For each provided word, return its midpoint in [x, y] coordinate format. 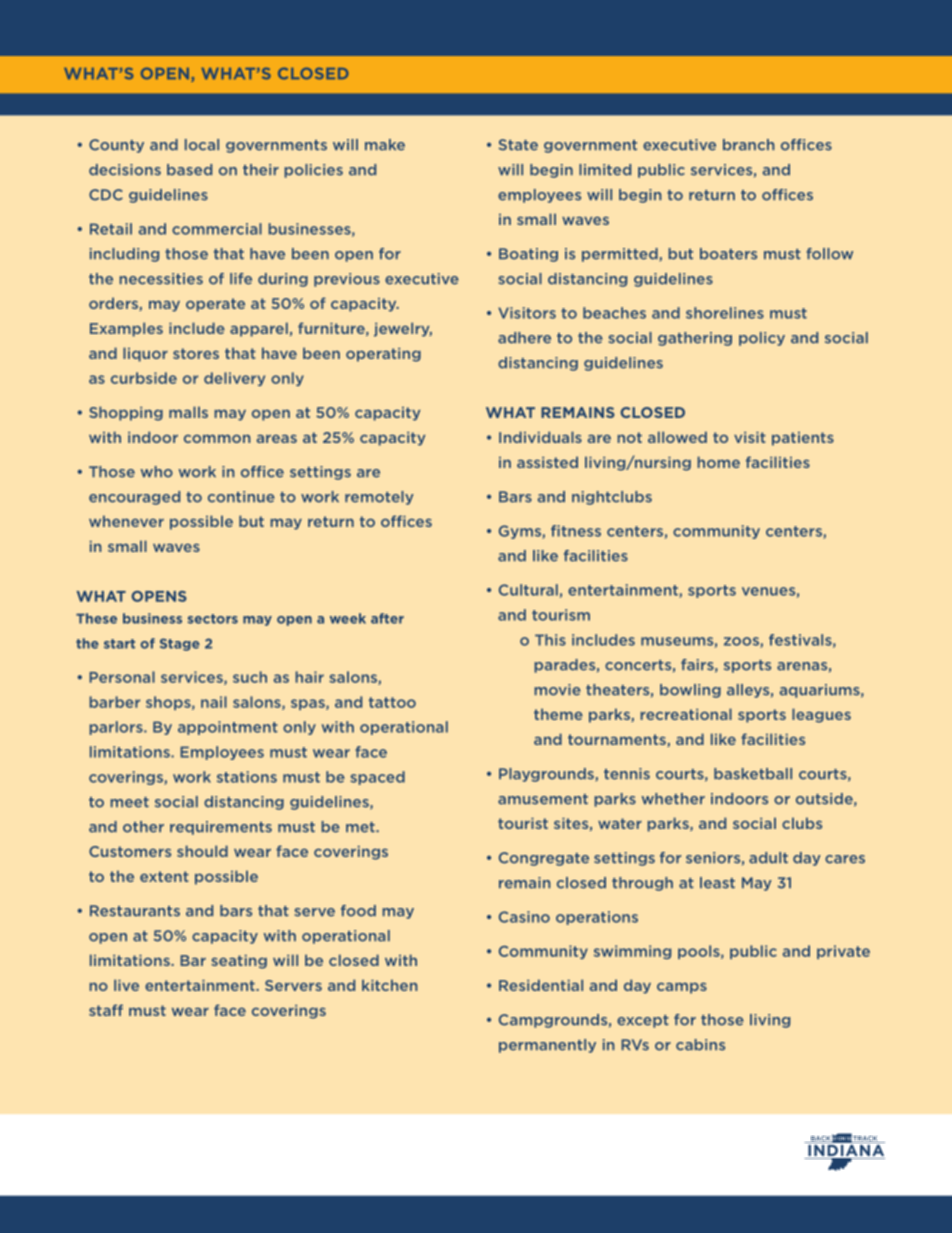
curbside [144, 378]
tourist [523, 823]
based [189, 170]
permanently [547, 1046]
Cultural [528, 590]
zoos [742, 642]
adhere [524, 338]
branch [748, 145]
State [518, 145]
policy [762, 339]
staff [106, 1010]
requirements [221, 828]
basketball [753, 774]
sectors [212, 619]
